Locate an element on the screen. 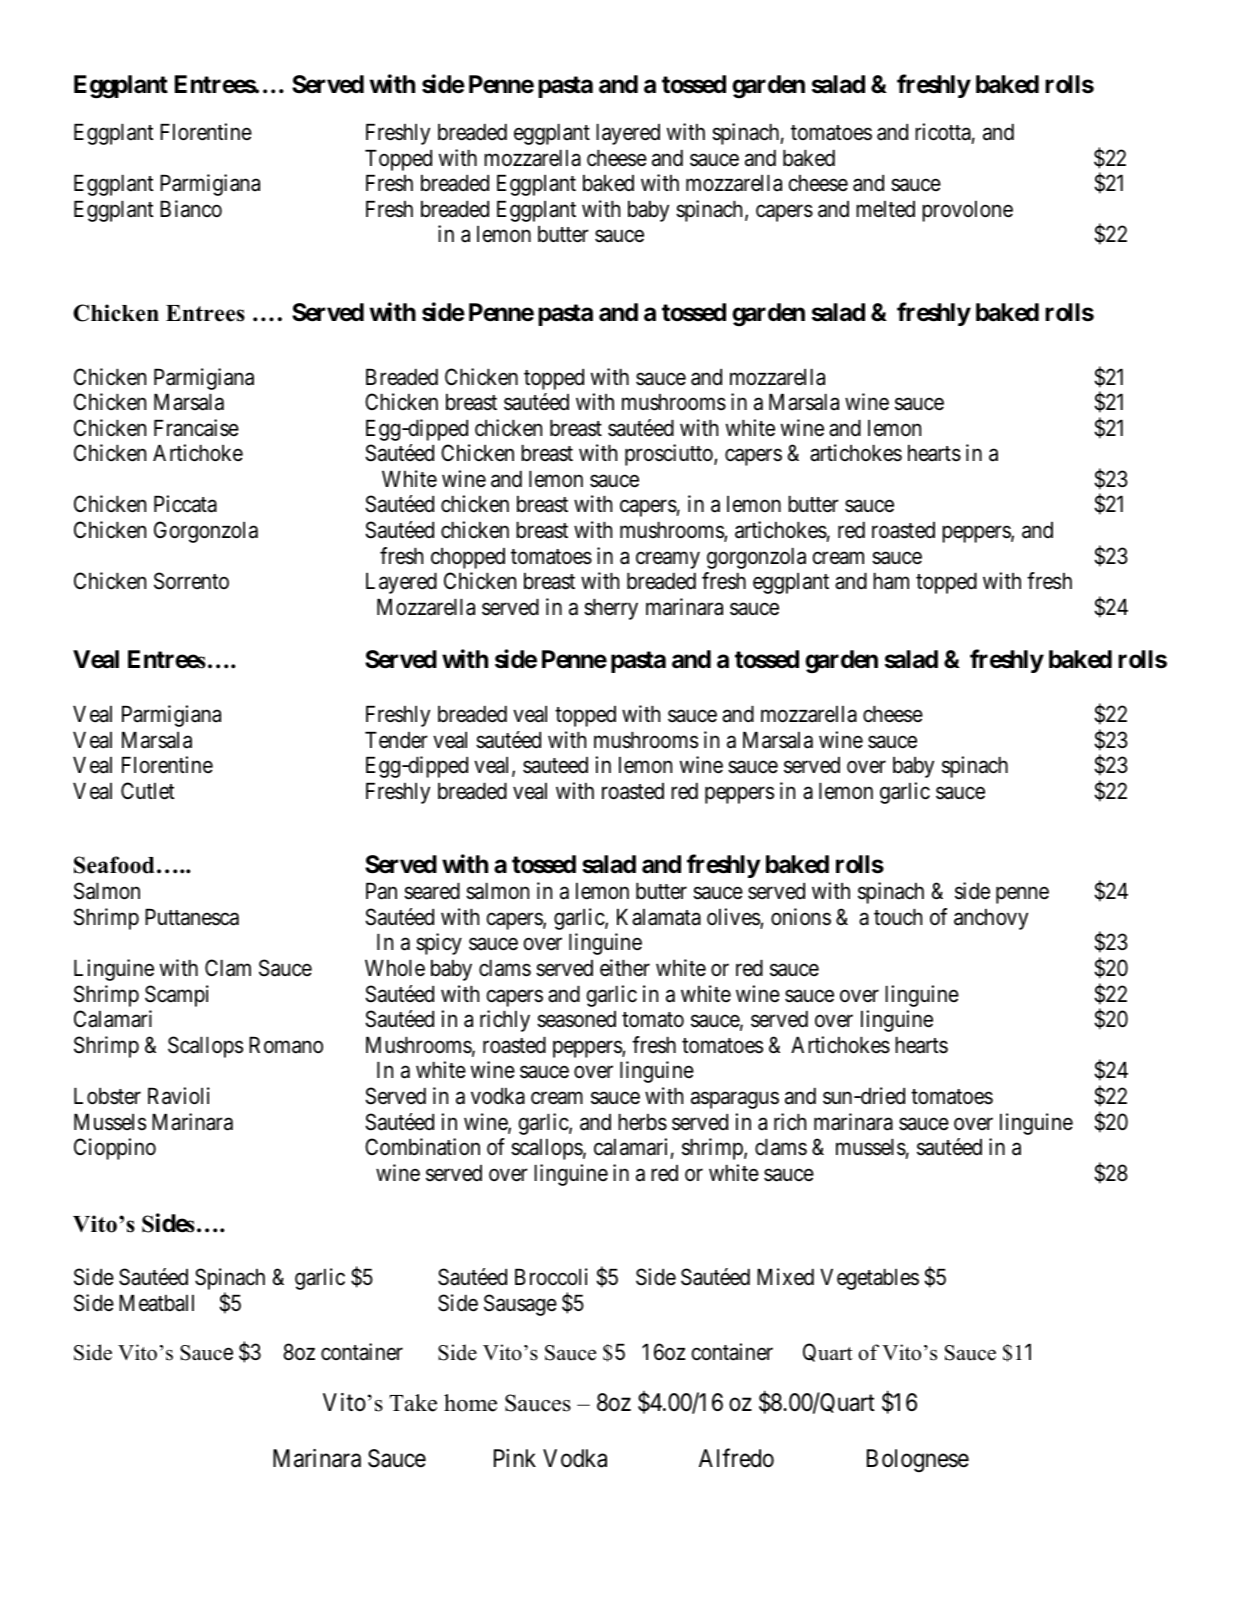 The image size is (1239, 1603). ham is located at coordinates (891, 581).
